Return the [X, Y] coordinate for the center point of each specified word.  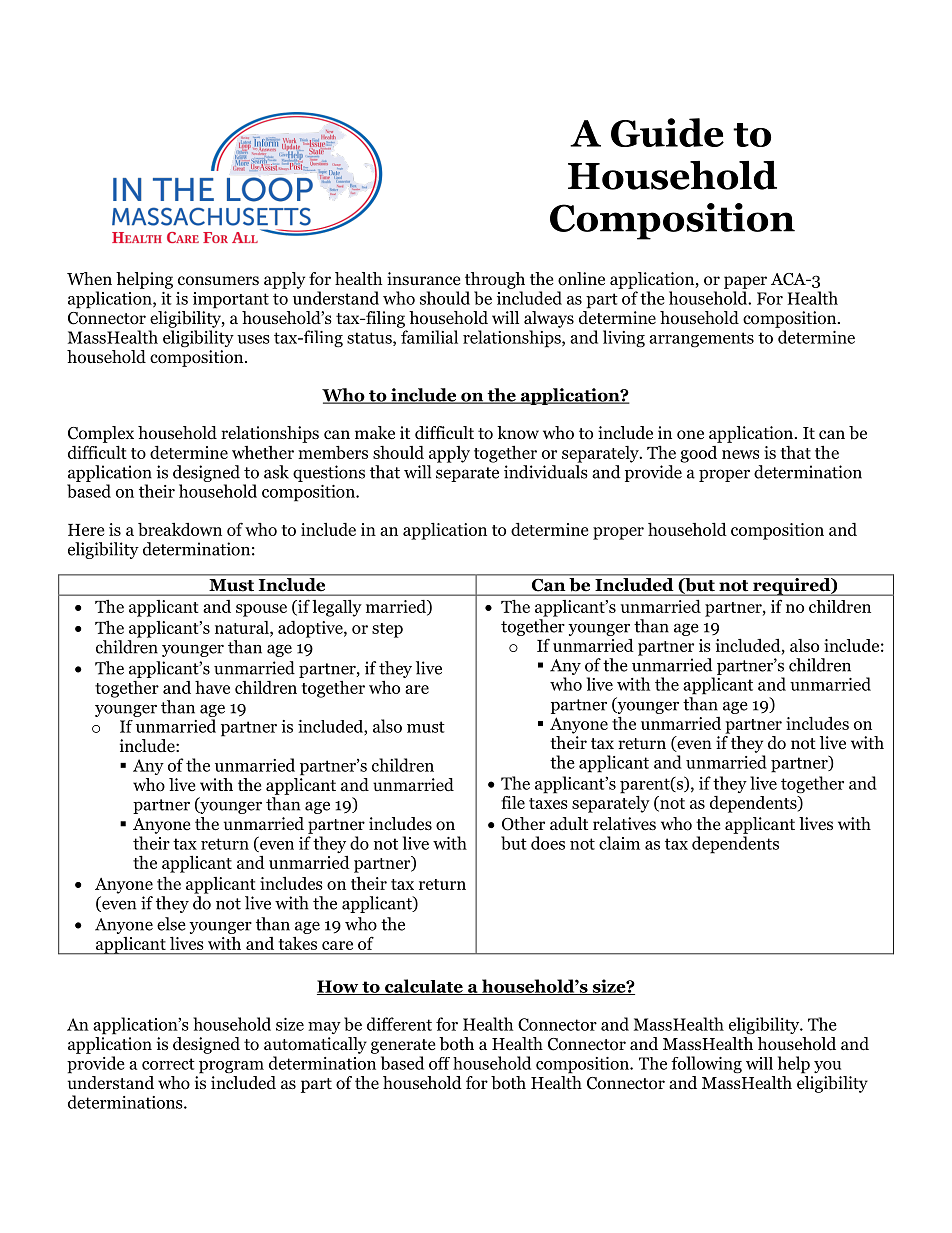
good [698, 454]
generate [403, 1046]
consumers [218, 281]
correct [168, 1064]
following [706, 1065]
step [387, 630]
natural [243, 627]
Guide [667, 132]
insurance [423, 278]
